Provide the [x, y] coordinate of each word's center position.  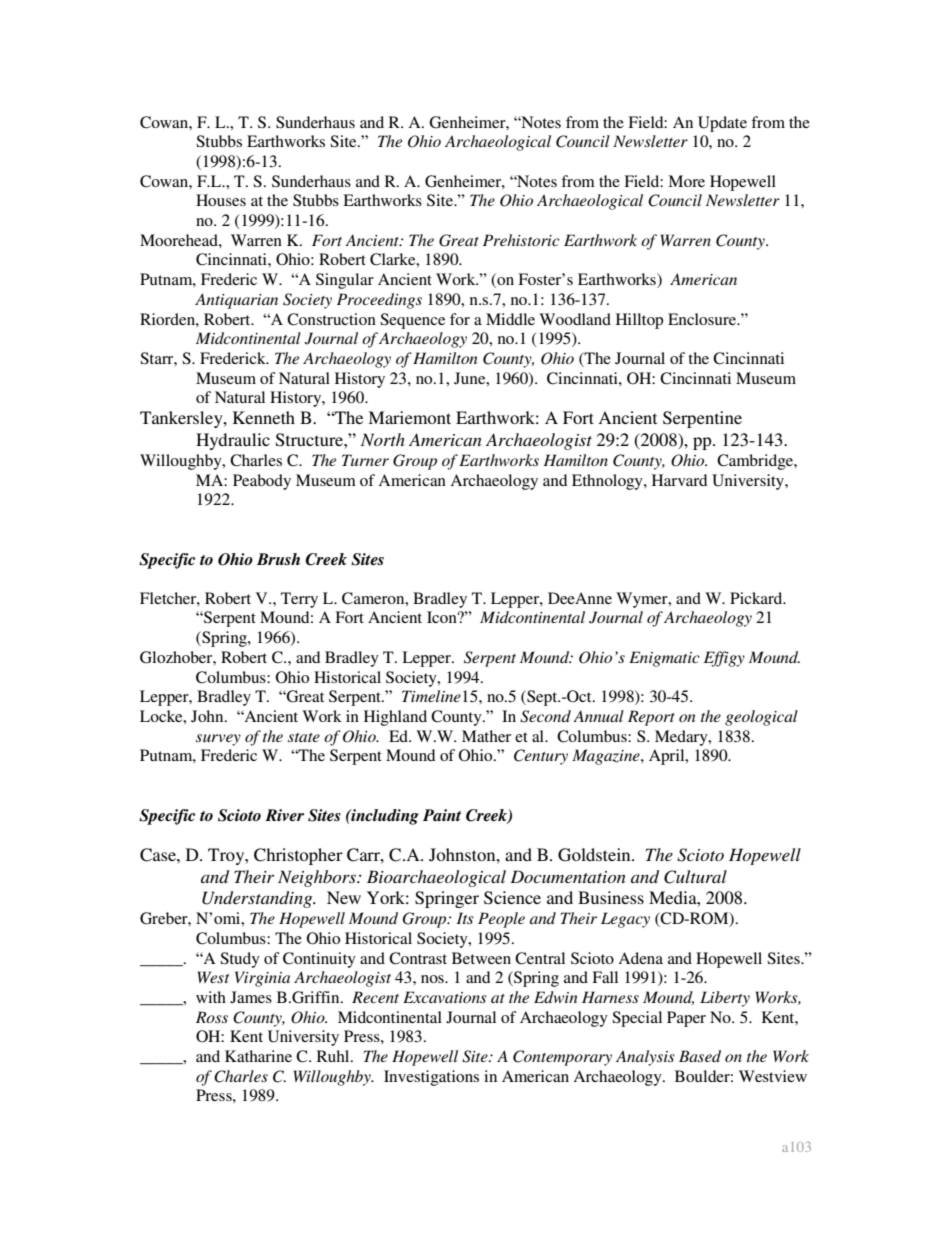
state [304, 737]
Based [700, 1056]
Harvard [679, 480]
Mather [486, 736]
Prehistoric [521, 240]
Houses [221, 200]
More [686, 181]
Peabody [262, 482]
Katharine [258, 1056]
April [668, 757]
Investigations [431, 1078]
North [383, 439]
